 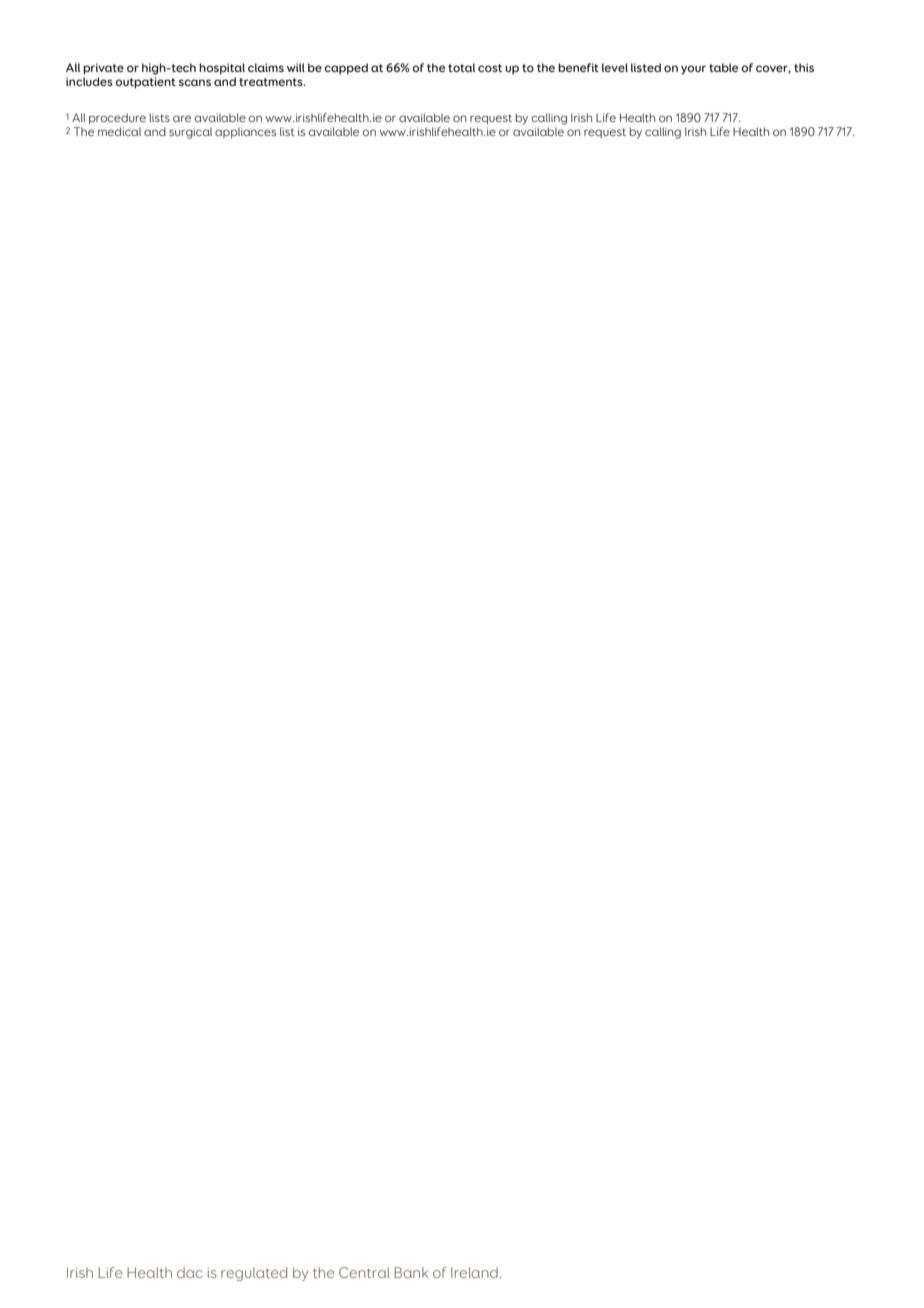 I want to click on table, so click(x=723, y=67).
